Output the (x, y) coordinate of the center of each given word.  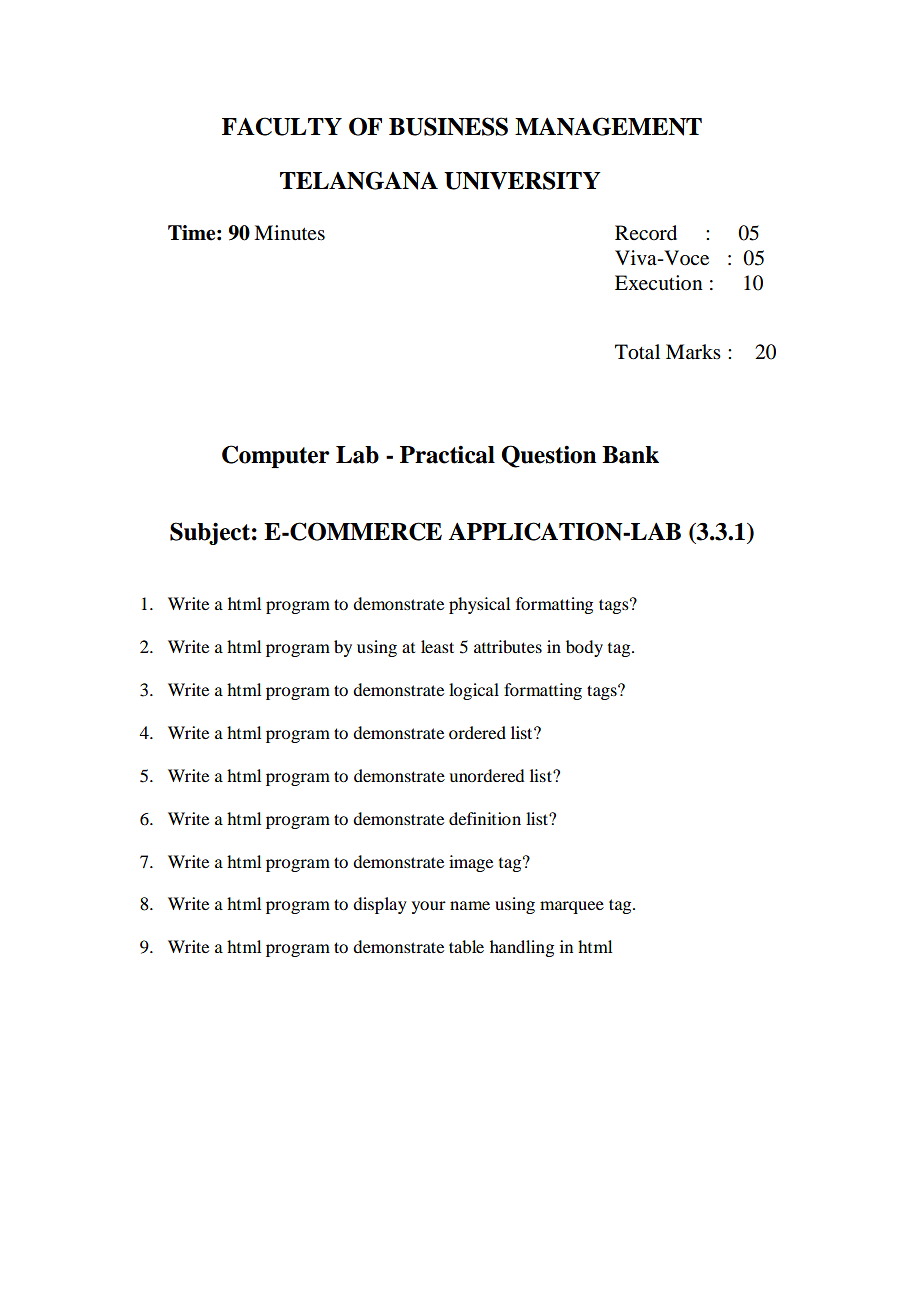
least (437, 646)
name (470, 905)
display (380, 905)
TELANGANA (359, 180)
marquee (572, 907)
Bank (630, 455)
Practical (447, 454)
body (584, 648)
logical (474, 691)
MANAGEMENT (608, 126)
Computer (276, 456)
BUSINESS (448, 126)
